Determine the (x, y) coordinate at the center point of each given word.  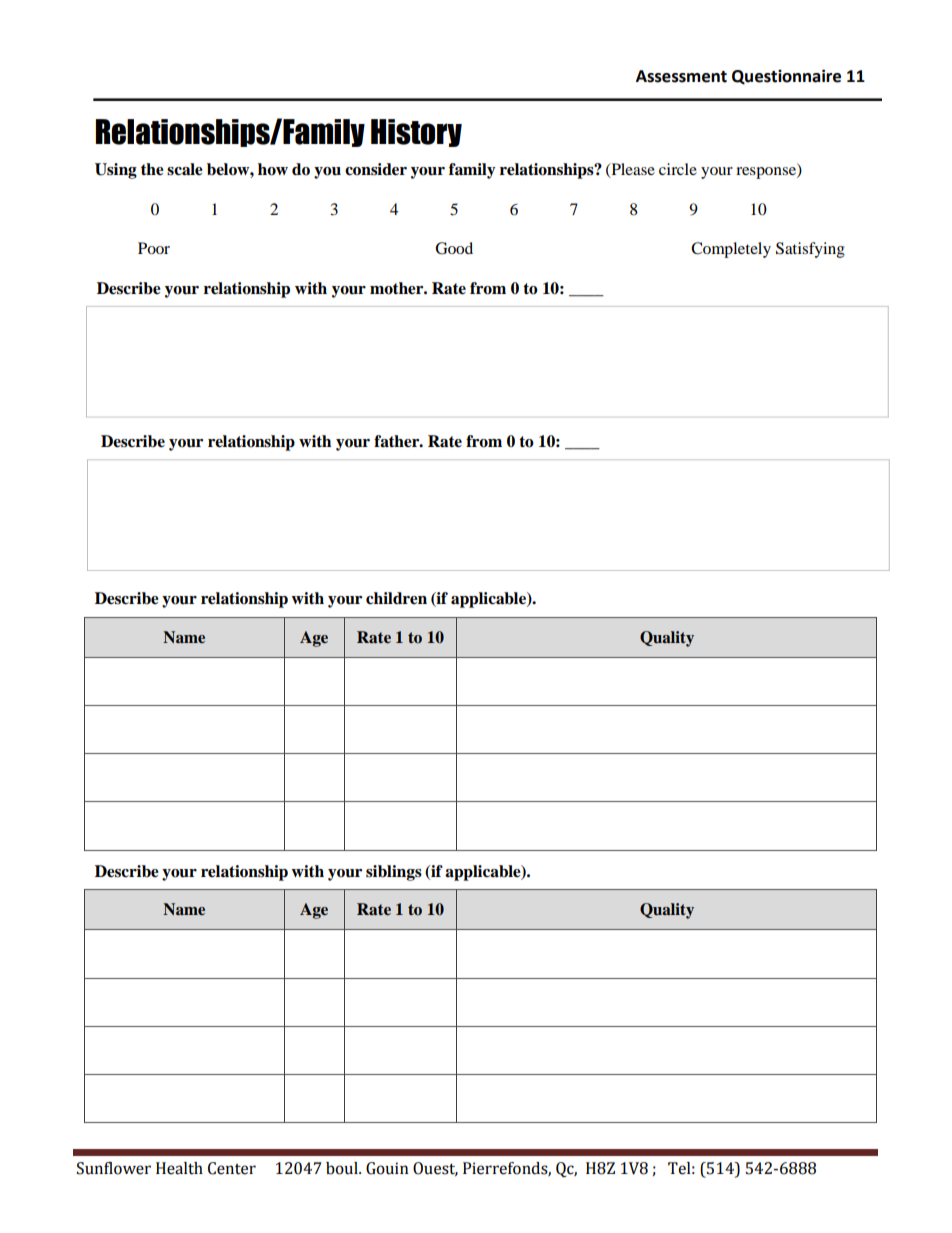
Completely (731, 250)
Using (116, 171)
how (273, 169)
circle (678, 169)
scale (185, 169)
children (396, 598)
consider (376, 169)
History (416, 133)
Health (179, 1168)
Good (454, 248)
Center (232, 1168)
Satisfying (810, 250)
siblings (394, 873)
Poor (154, 248)
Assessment (681, 76)
